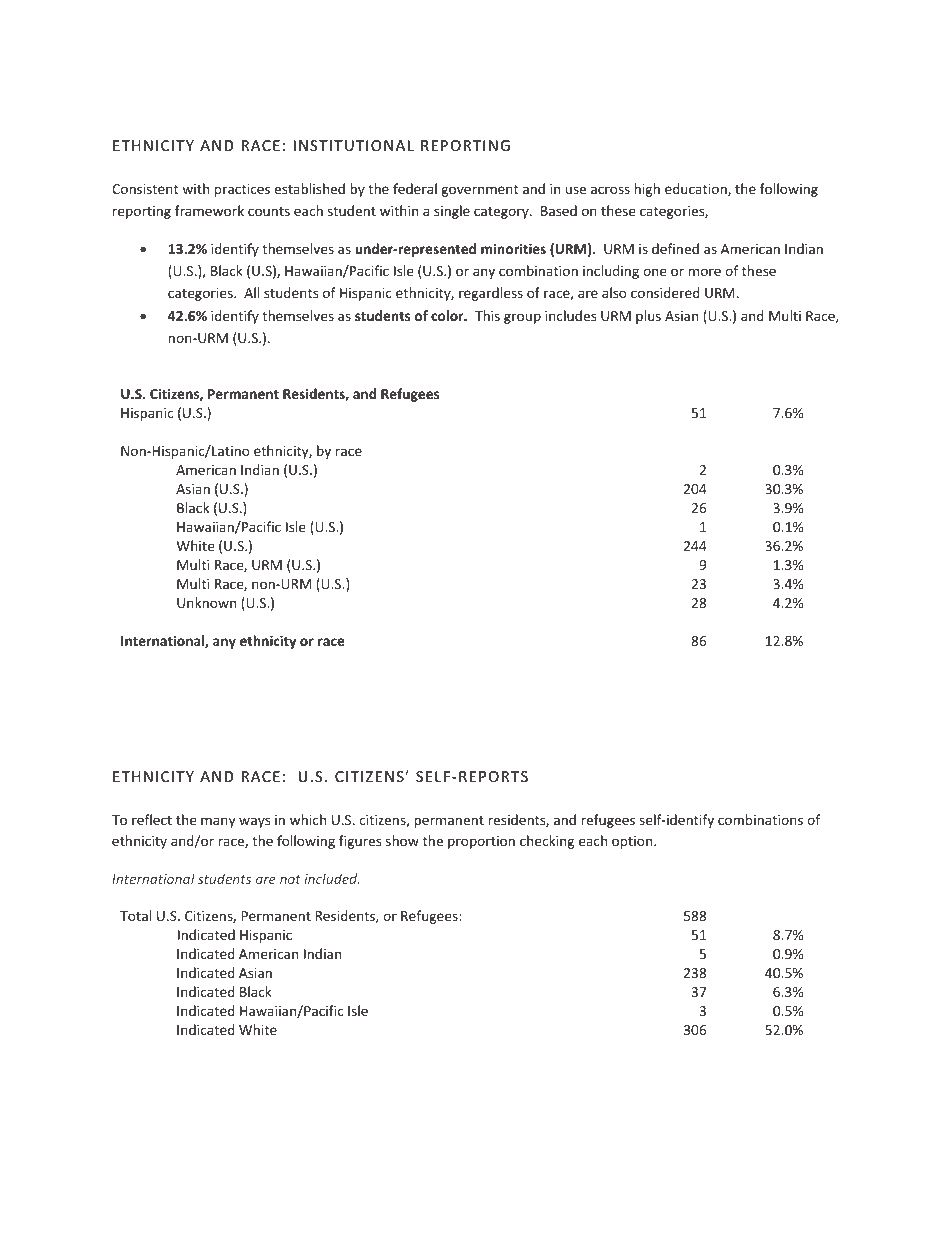  What do you see at coordinates (206, 602) in the image?
I see `Unknown` at bounding box center [206, 602].
